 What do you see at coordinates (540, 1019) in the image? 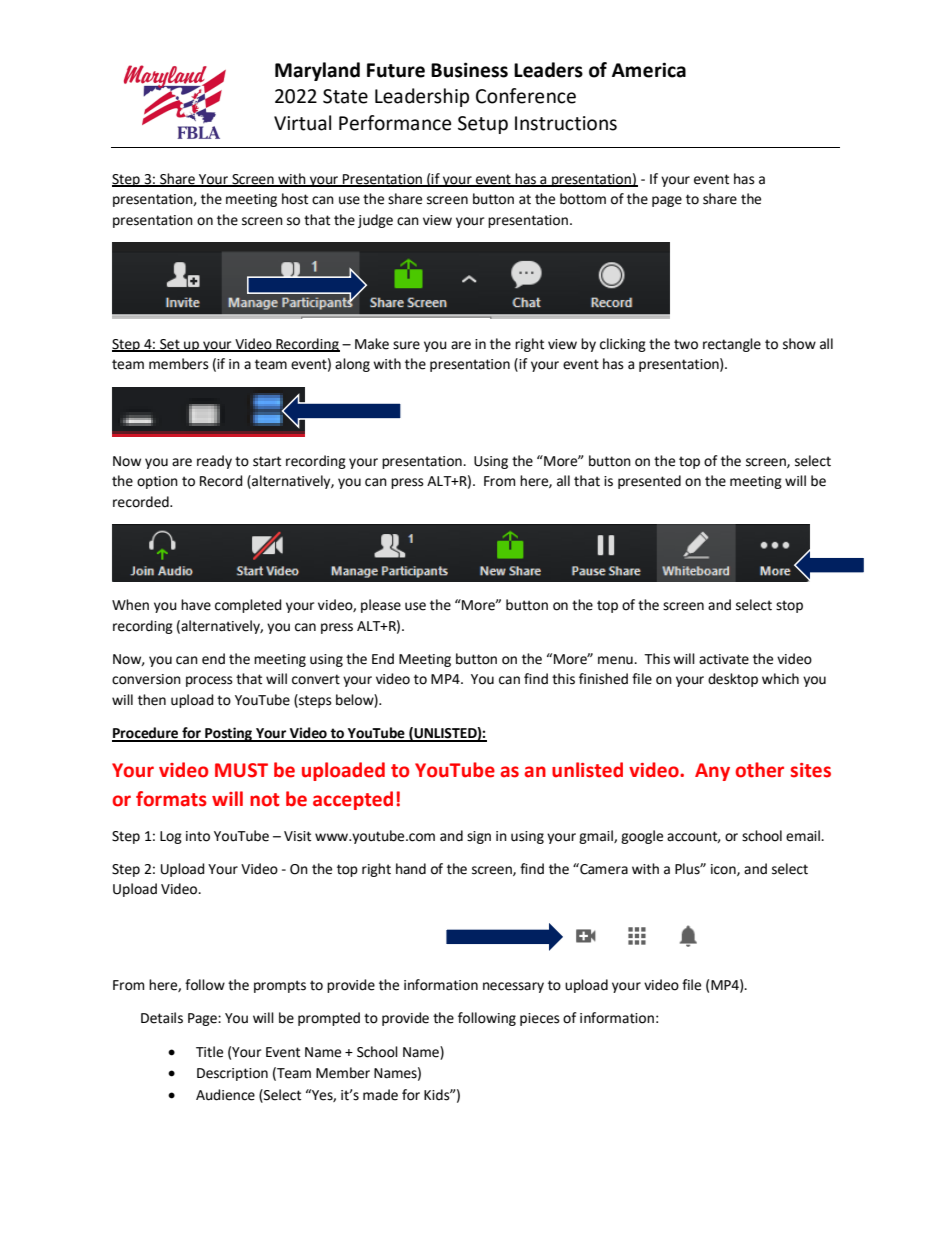
I see `pieces` at bounding box center [540, 1019].
